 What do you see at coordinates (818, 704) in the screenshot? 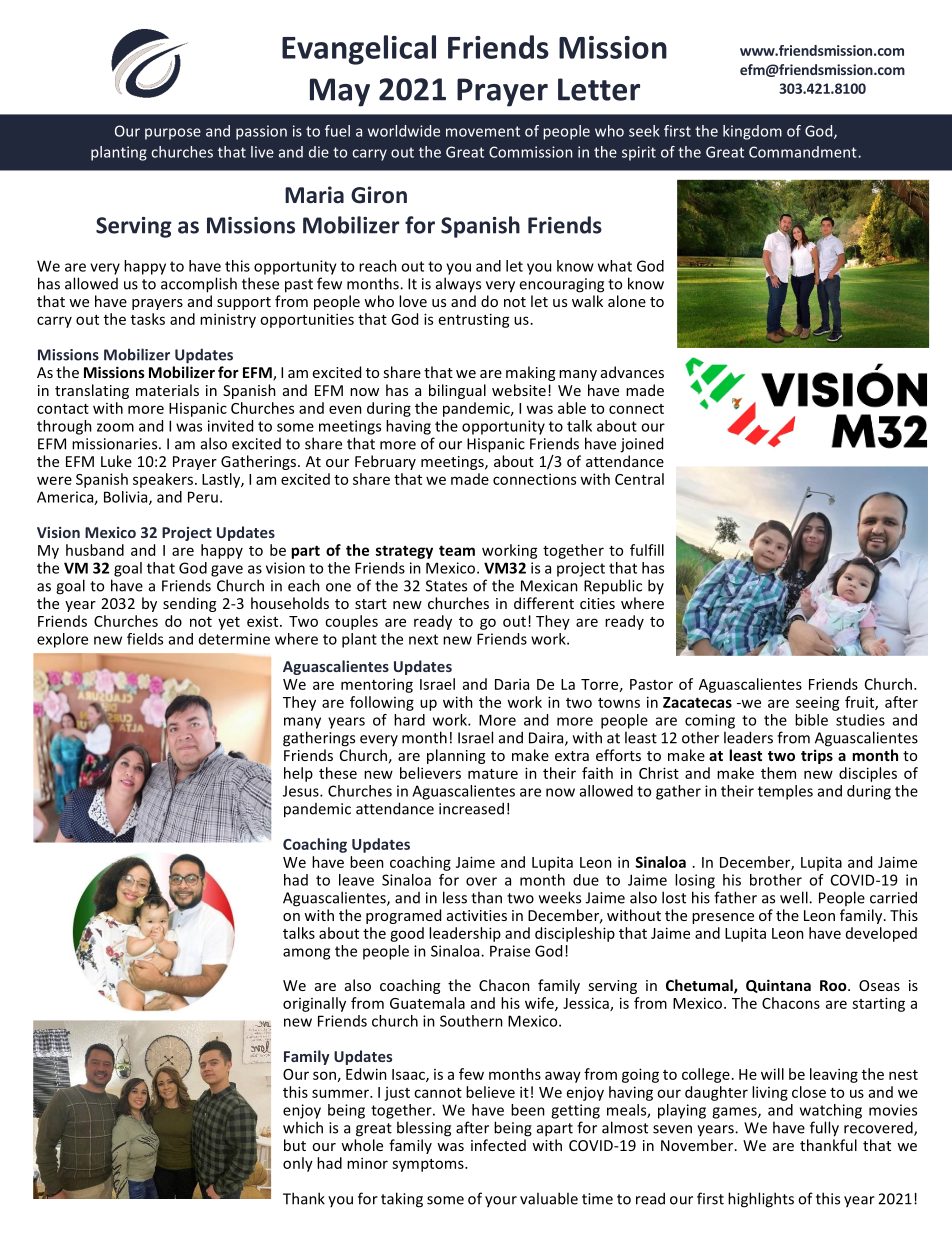
I see `seeing` at bounding box center [818, 704].
